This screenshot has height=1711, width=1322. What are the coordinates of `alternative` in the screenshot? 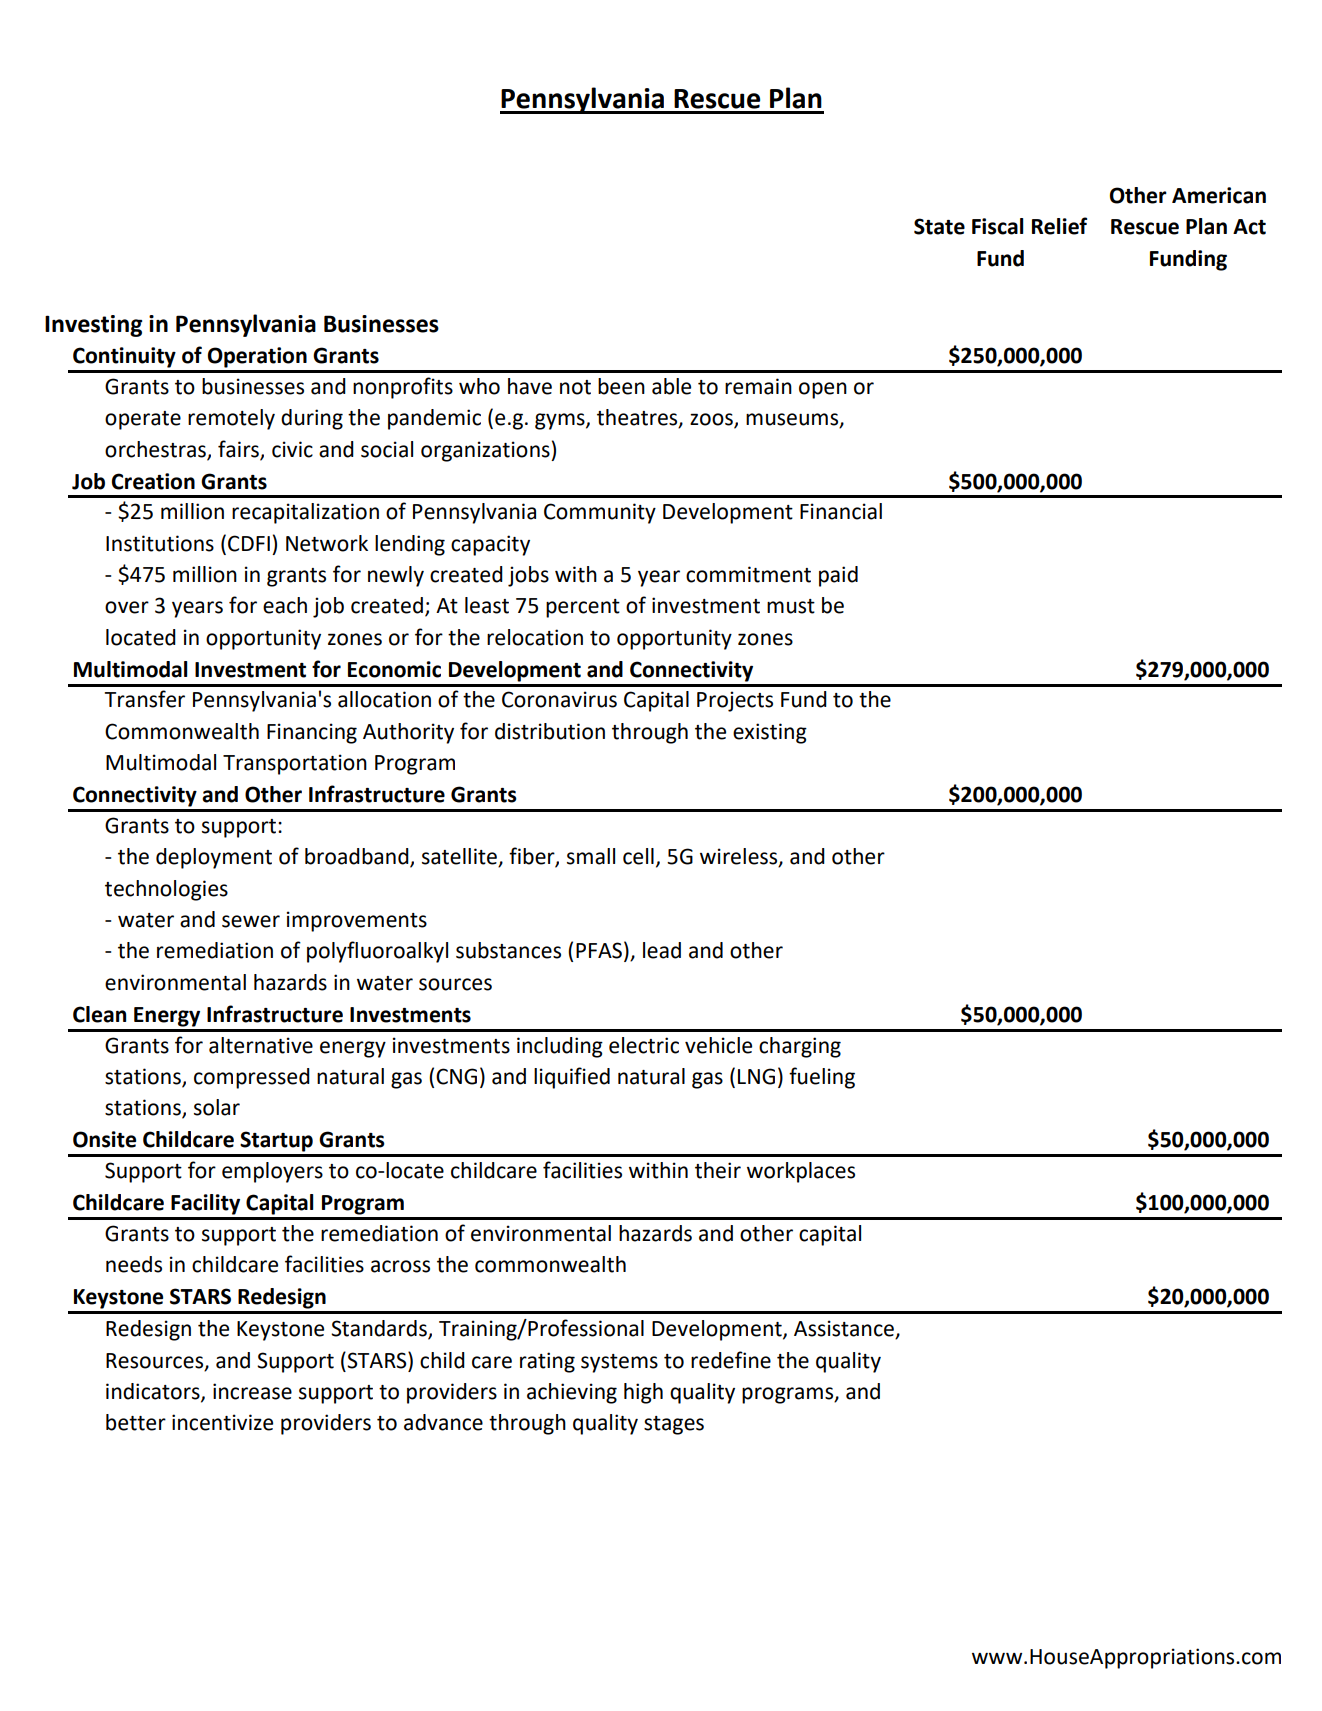 It's located at (261, 1045).
